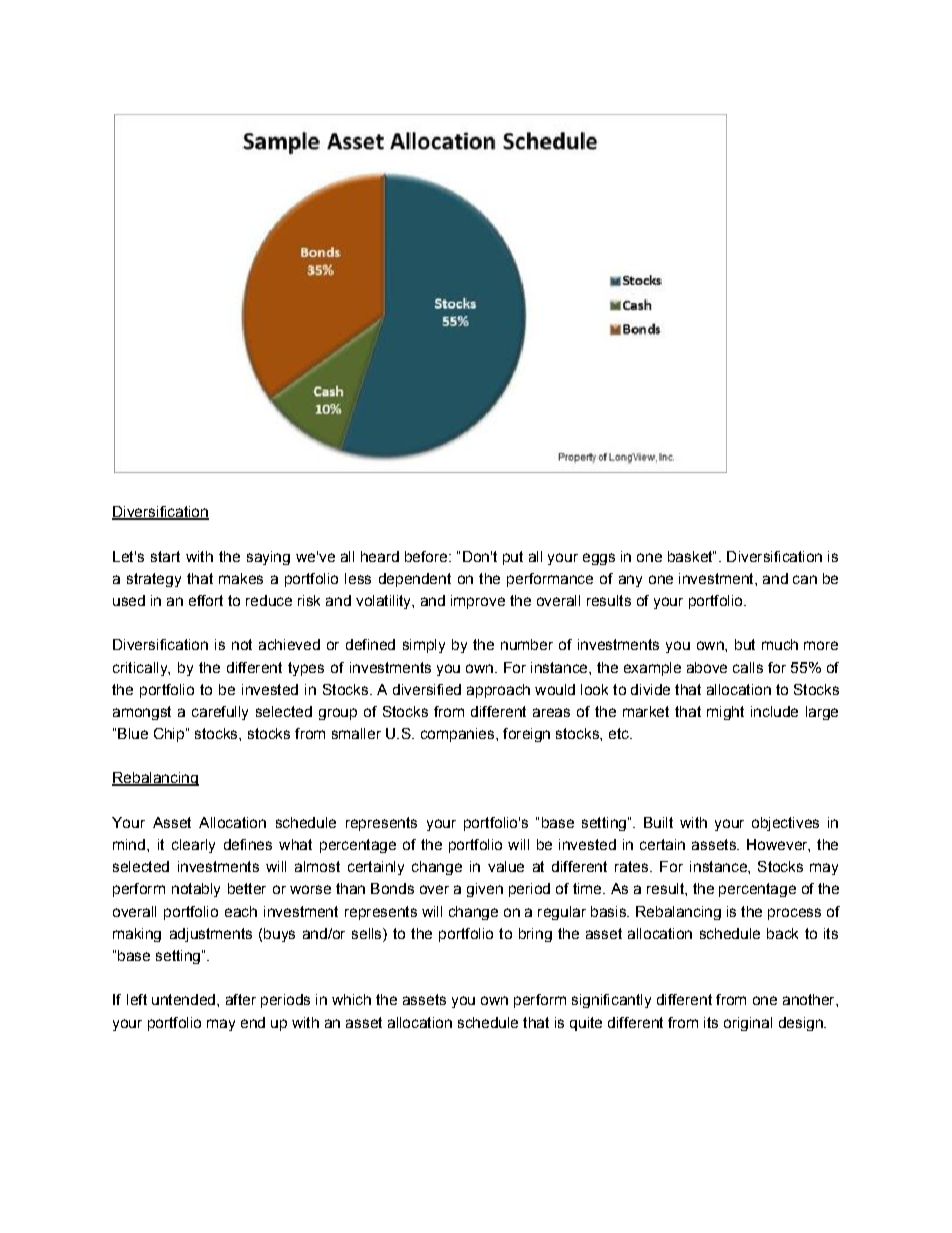 The height and width of the screenshot is (1233, 952). Describe the element at coordinates (193, 846) in the screenshot. I see `clearly` at that location.
